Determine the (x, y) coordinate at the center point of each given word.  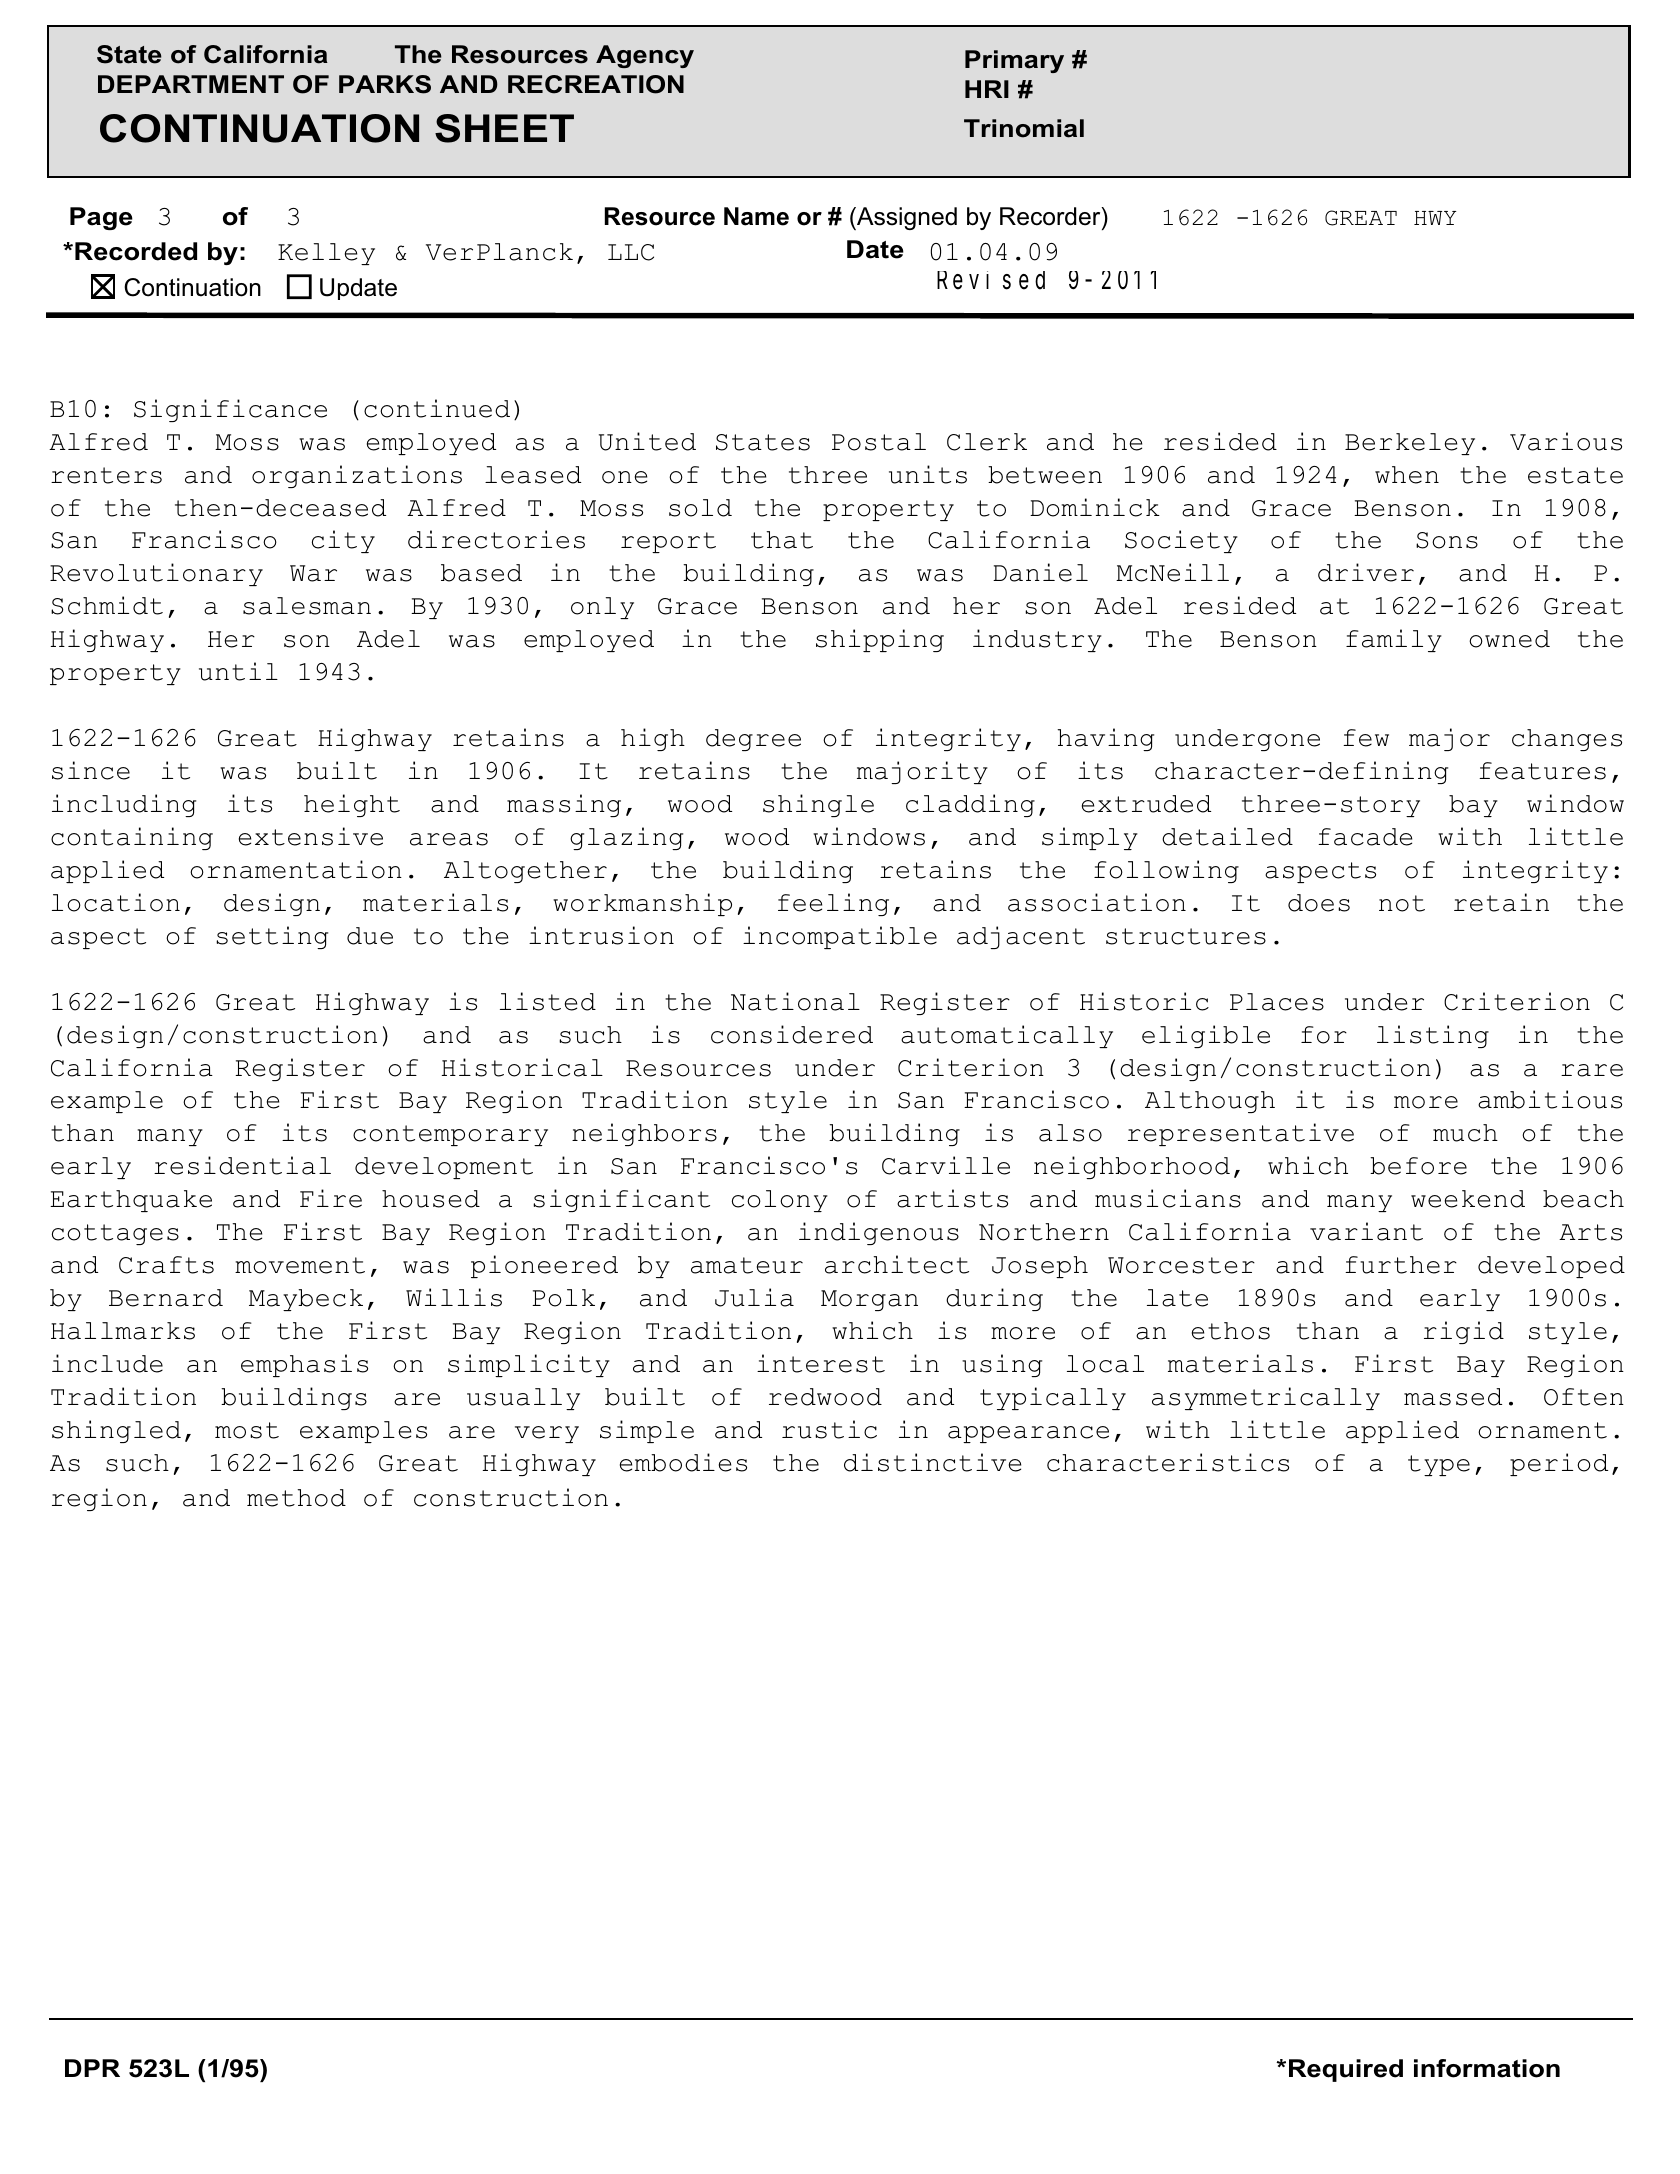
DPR (92, 2068)
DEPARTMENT (191, 84)
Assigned (906, 218)
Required (1346, 2070)
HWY (1435, 218)
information (1487, 2068)
